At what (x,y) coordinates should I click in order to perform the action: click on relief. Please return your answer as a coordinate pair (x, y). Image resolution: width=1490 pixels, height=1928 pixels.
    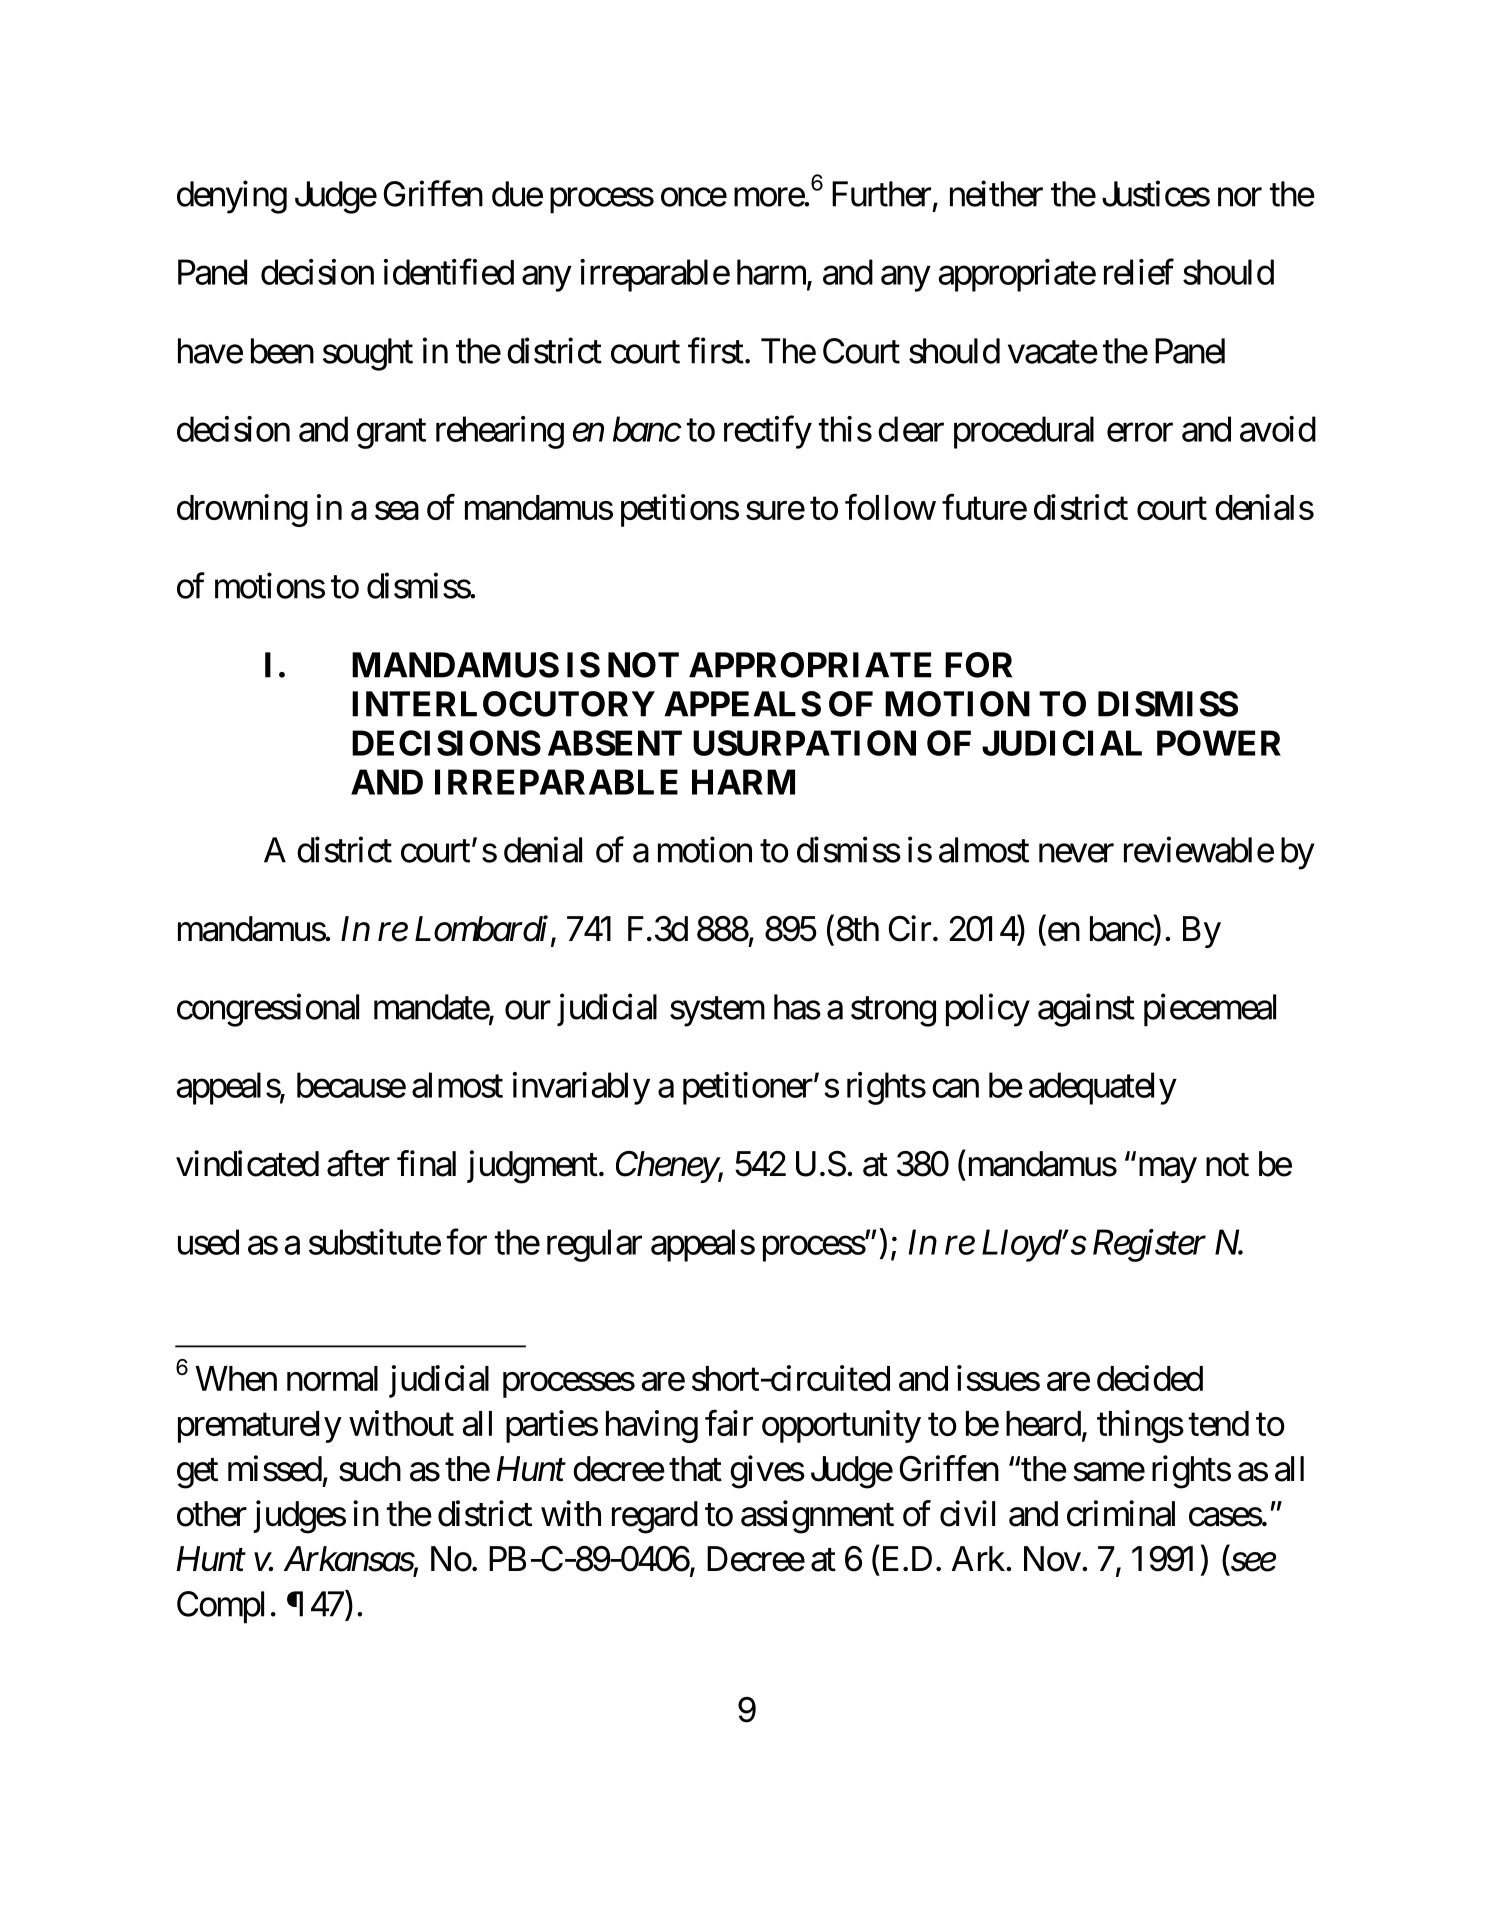
    Looking at the image, I should click on (1139, 272).
